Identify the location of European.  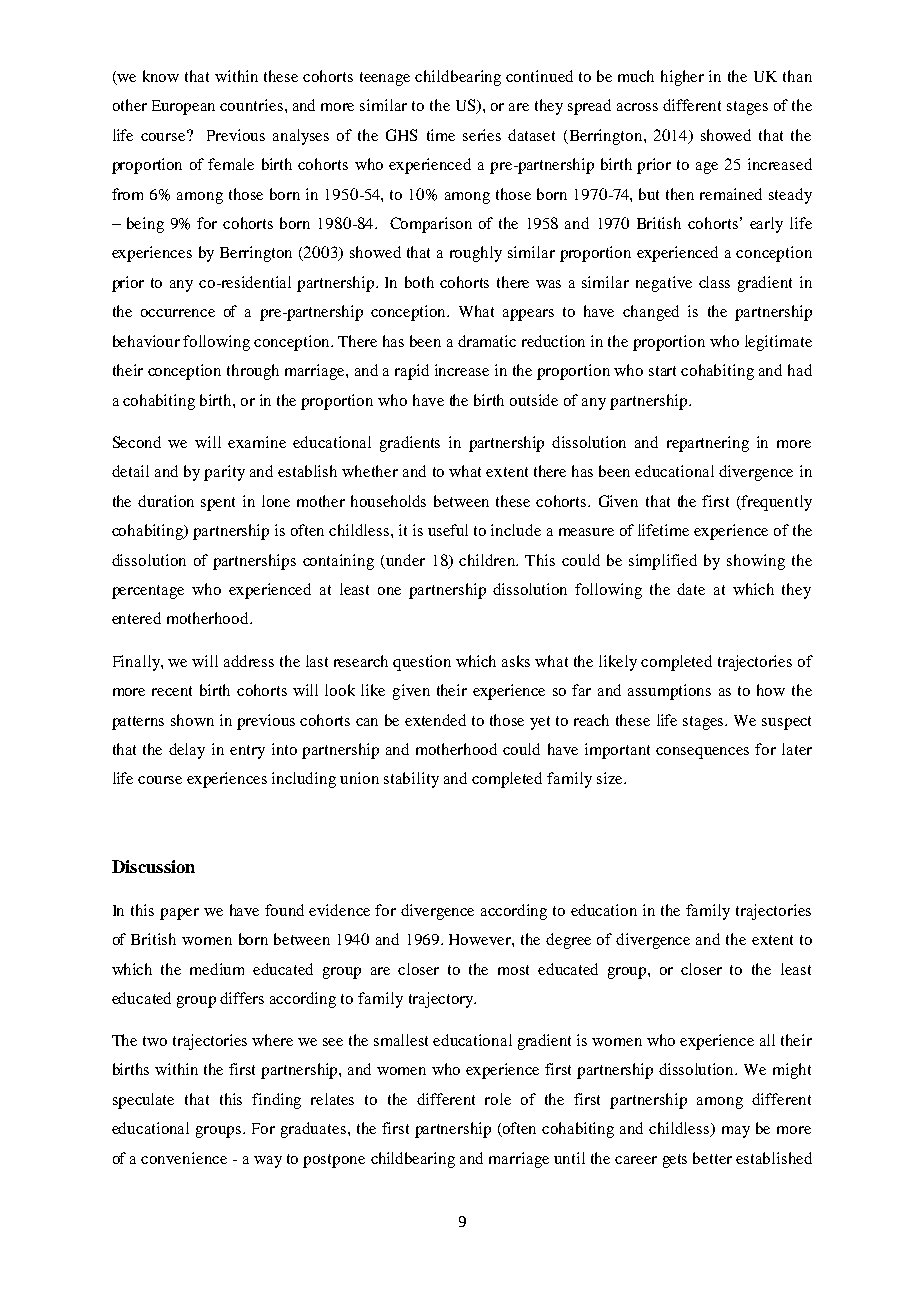
(183, 107).
